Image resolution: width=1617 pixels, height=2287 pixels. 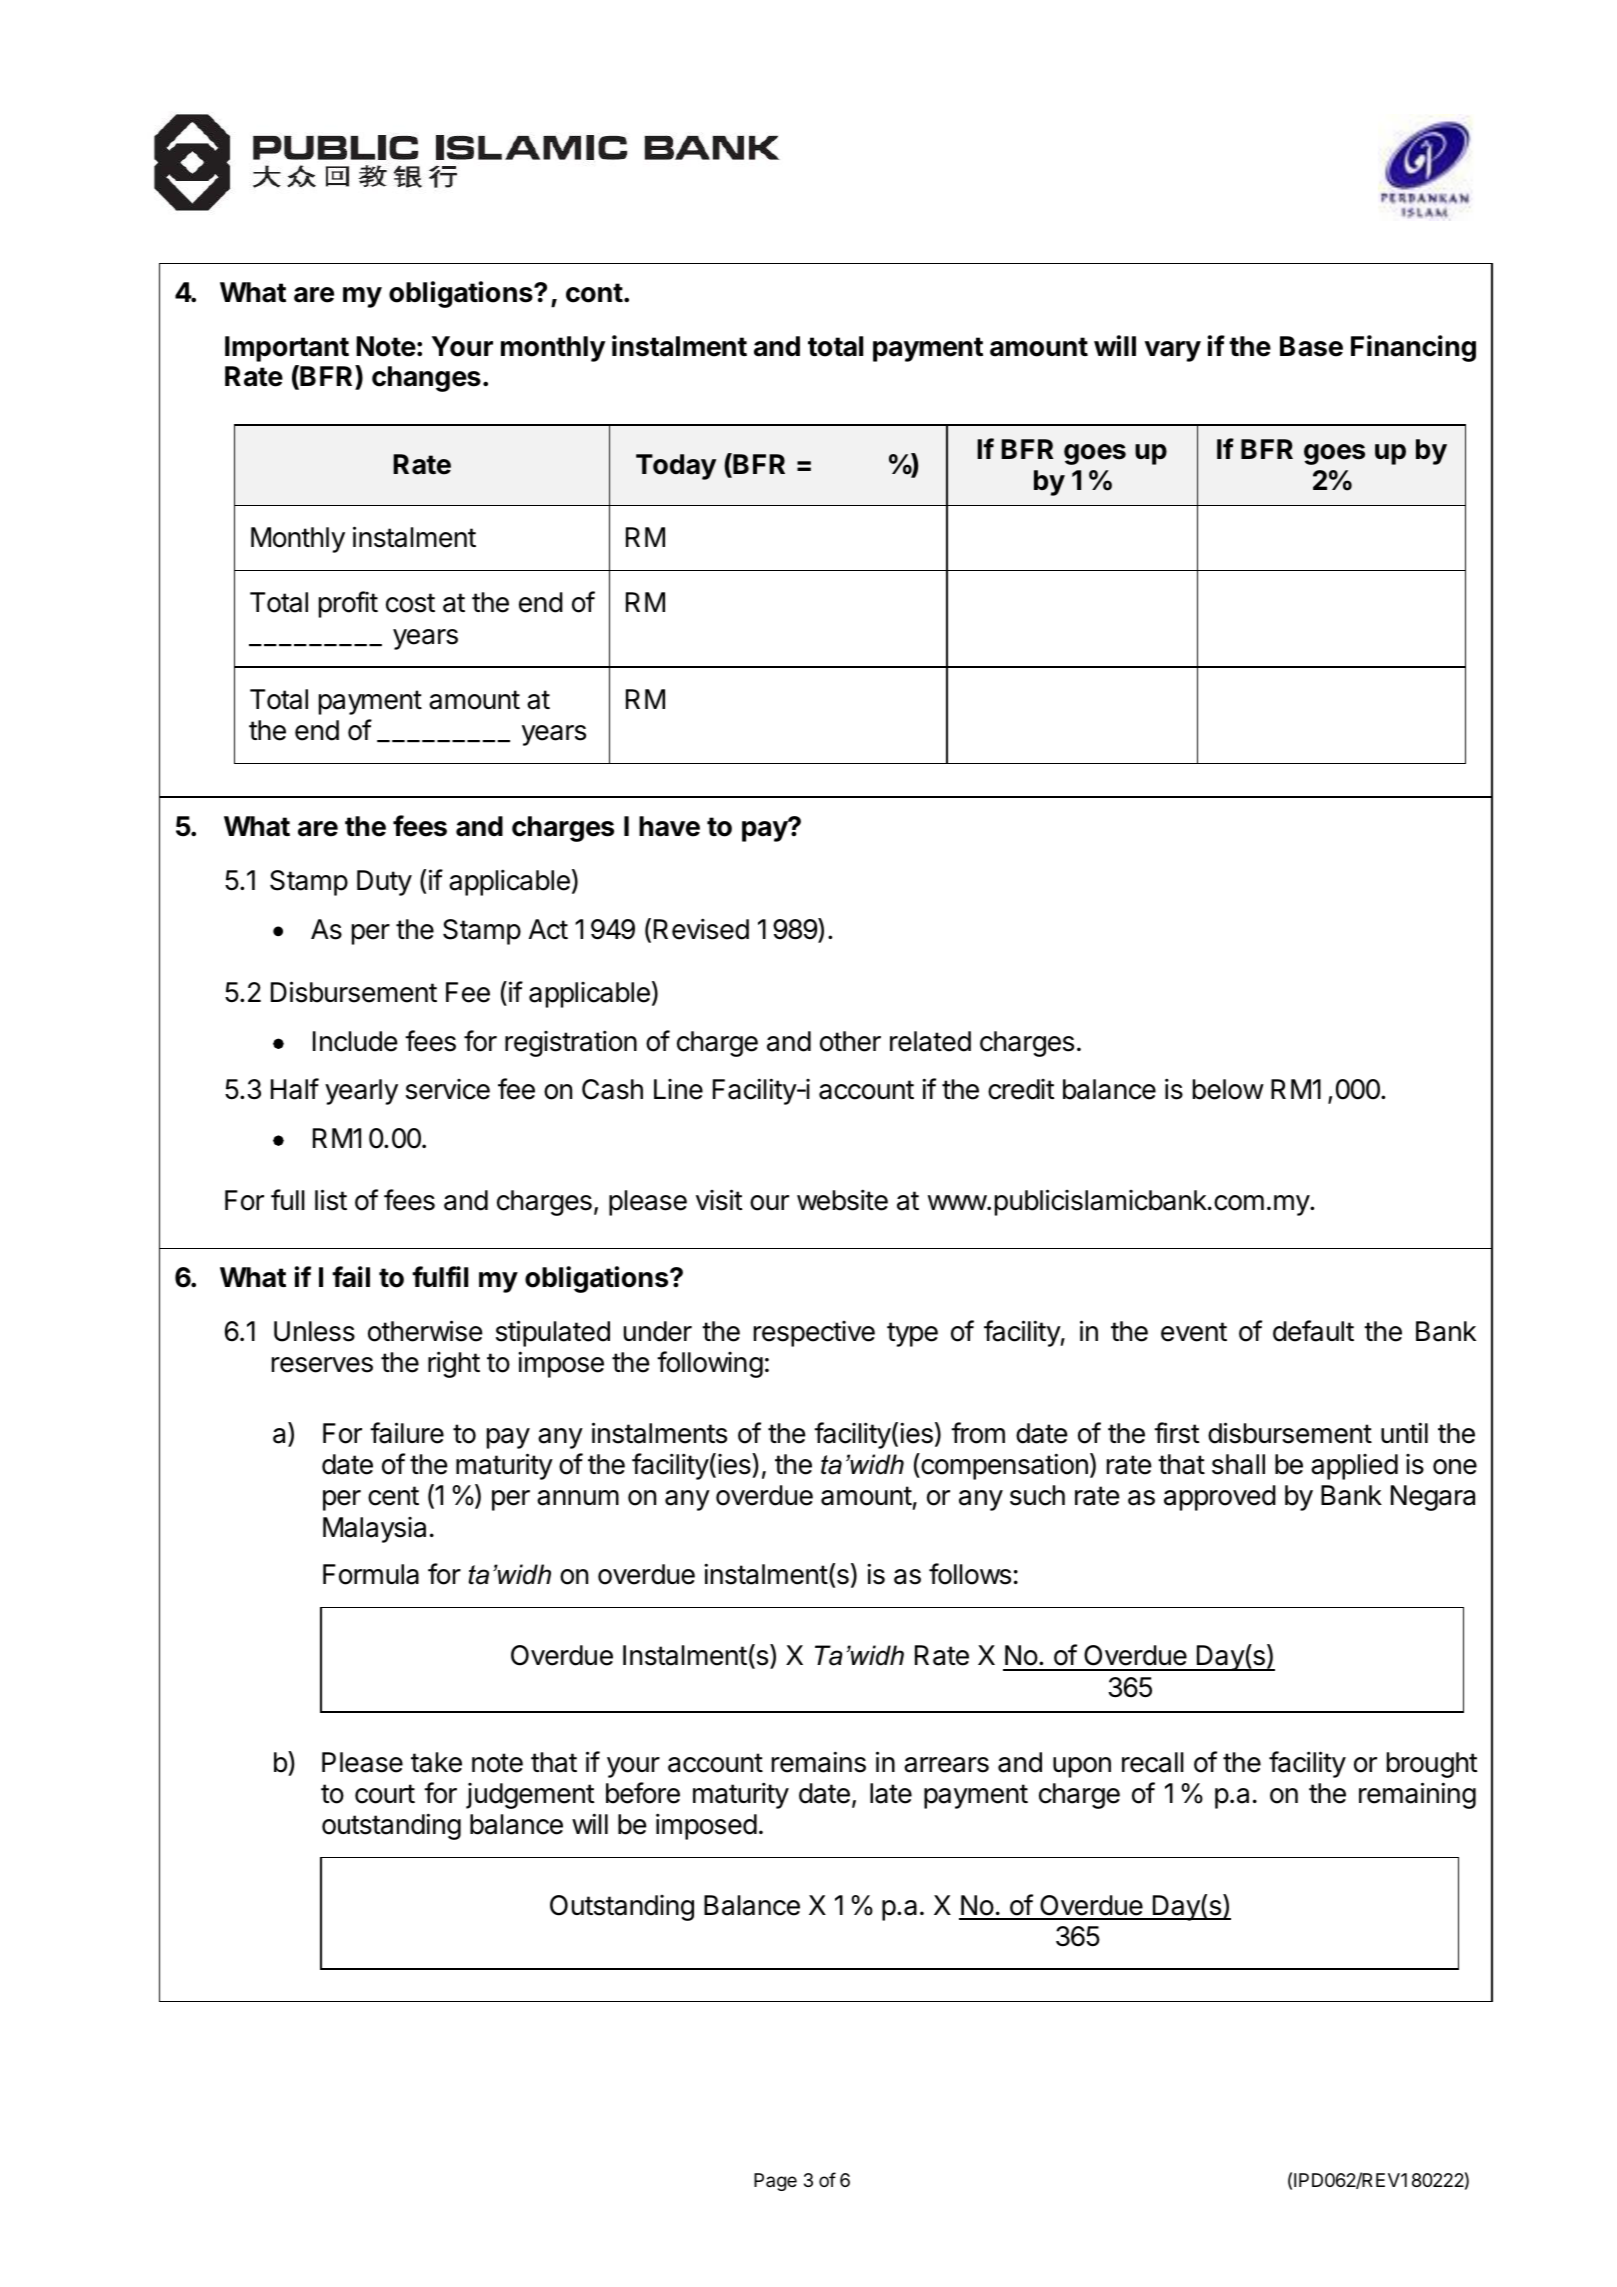 What do you see at coordinates (1313, 1331) in the screenshot?
I see `default` at bounding box center [1313, 1331].
